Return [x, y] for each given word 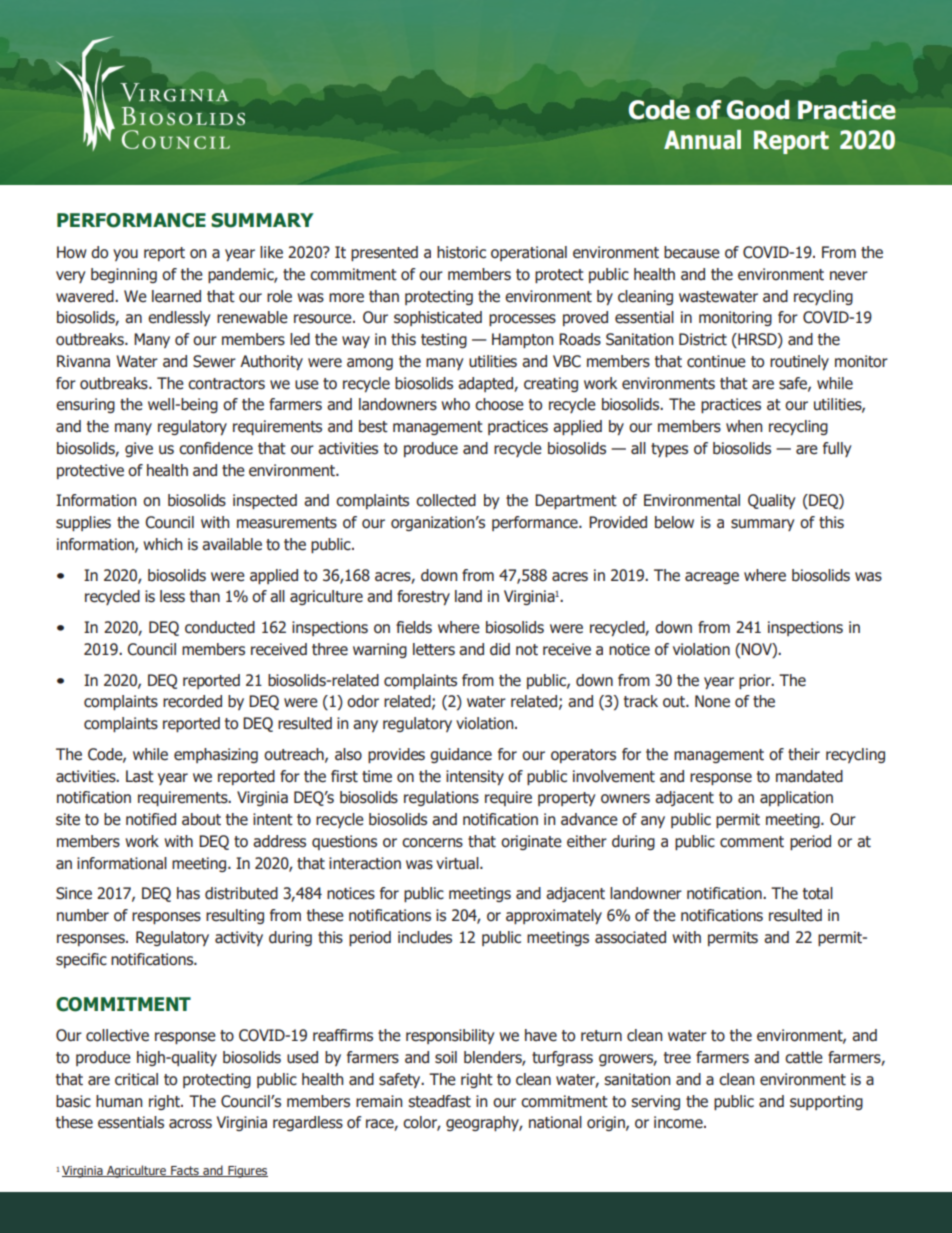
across [190, 1124]
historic [461, 252]
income [679, 1122]
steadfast [439, 1101]
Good [758, 110]
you [125, 255]
